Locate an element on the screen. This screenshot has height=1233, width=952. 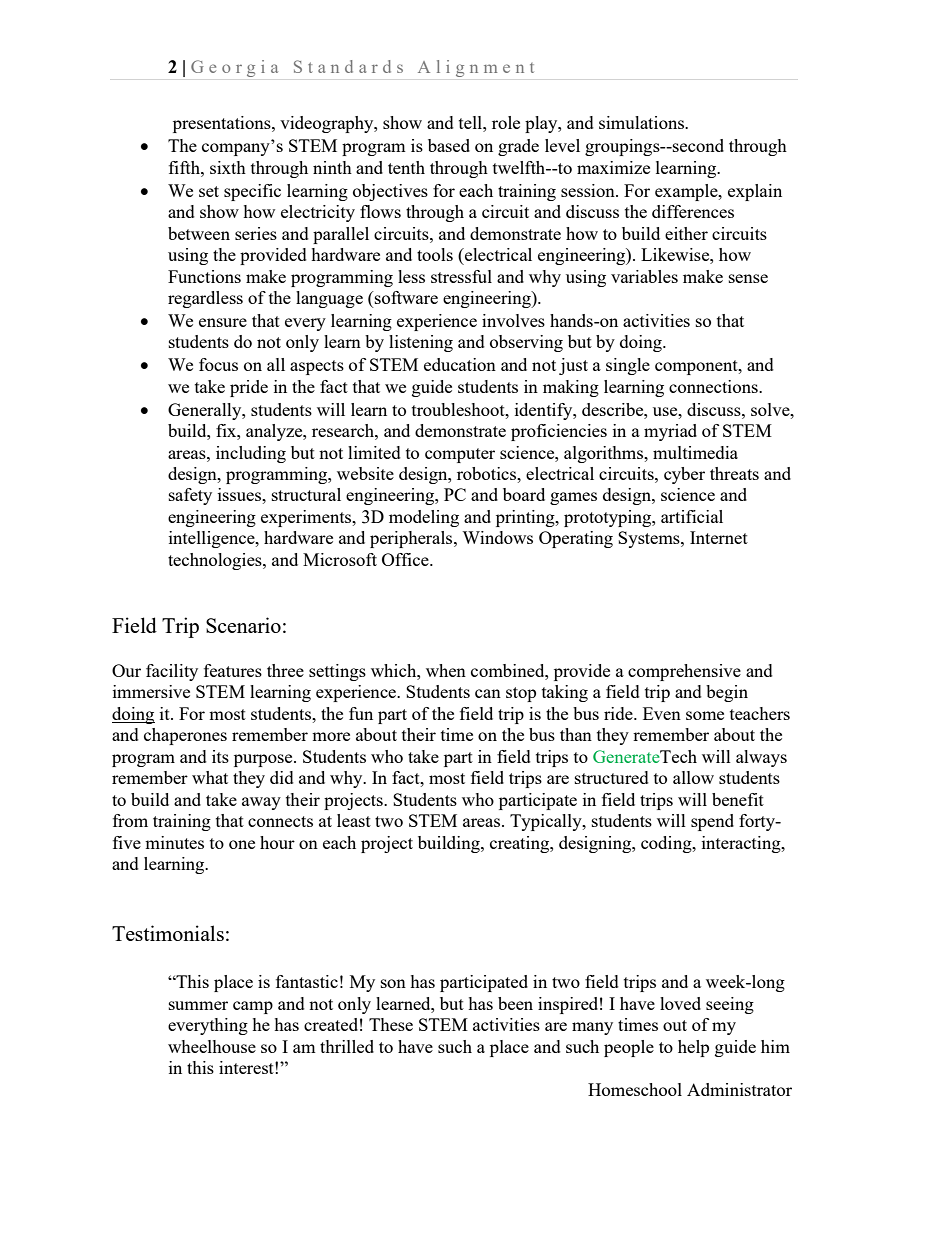
These is located at coordinates (391, 1024).
